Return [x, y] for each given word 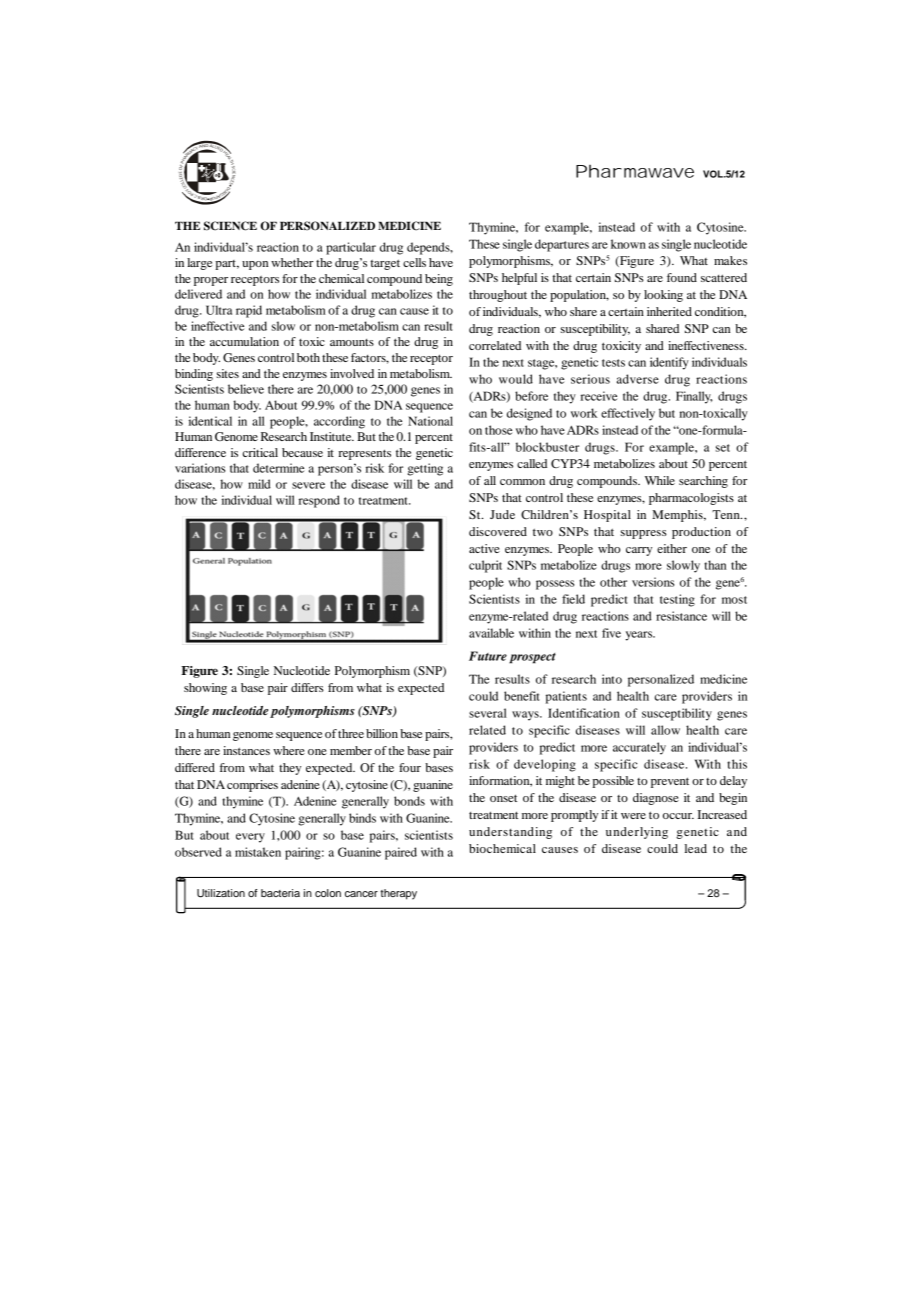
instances [246, 750]
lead [696, 848]
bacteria [280, 893]
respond [319, 501]
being [439, 280]
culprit [485, 566]
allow [665, 730]
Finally [694, 397]
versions [653, 582]
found [682, 277]
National [430, 421]
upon [255, 265]
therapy [398, 894]
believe [246, 389]
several [488, 713]
